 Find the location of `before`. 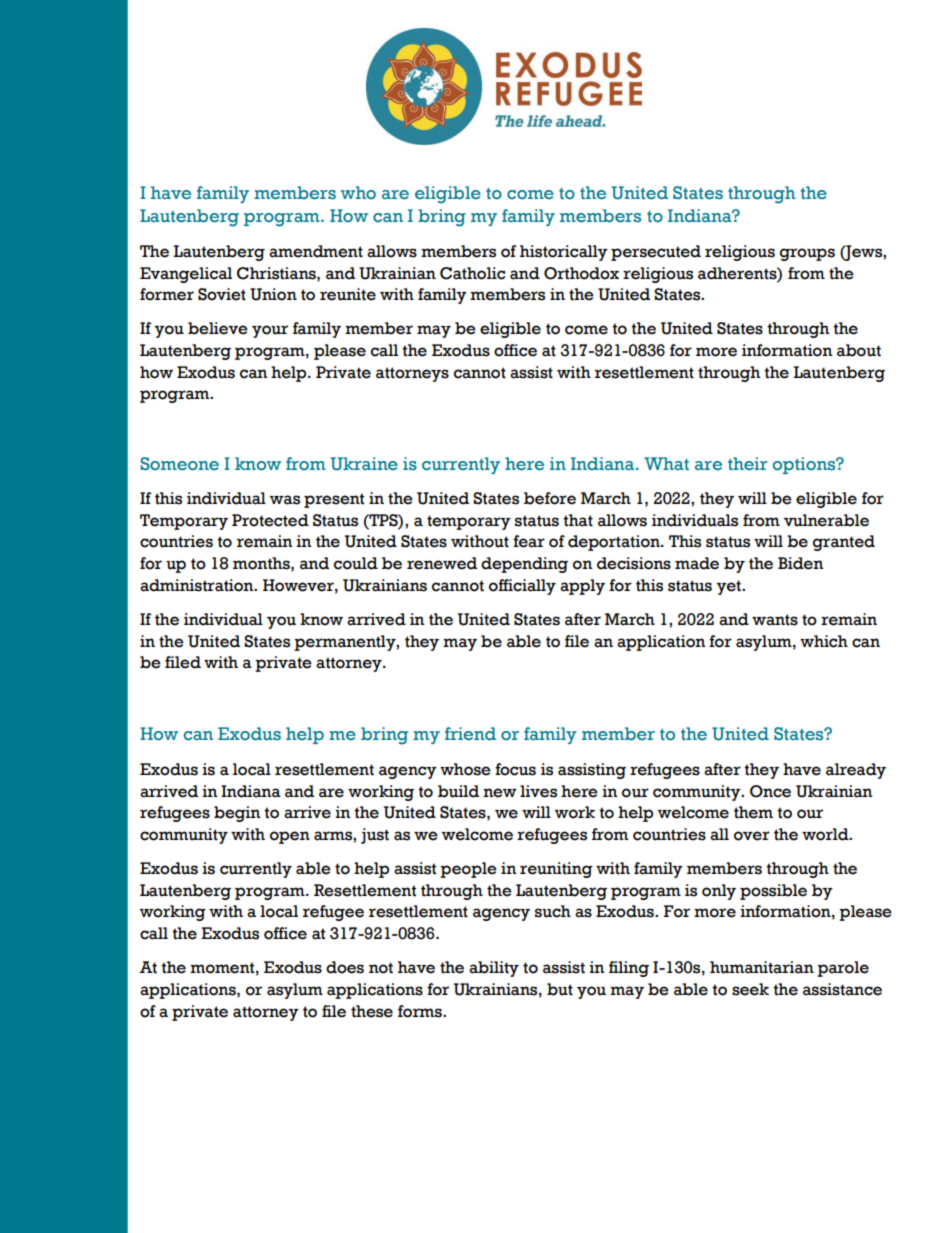

before is located at coordinates (550, 498).
